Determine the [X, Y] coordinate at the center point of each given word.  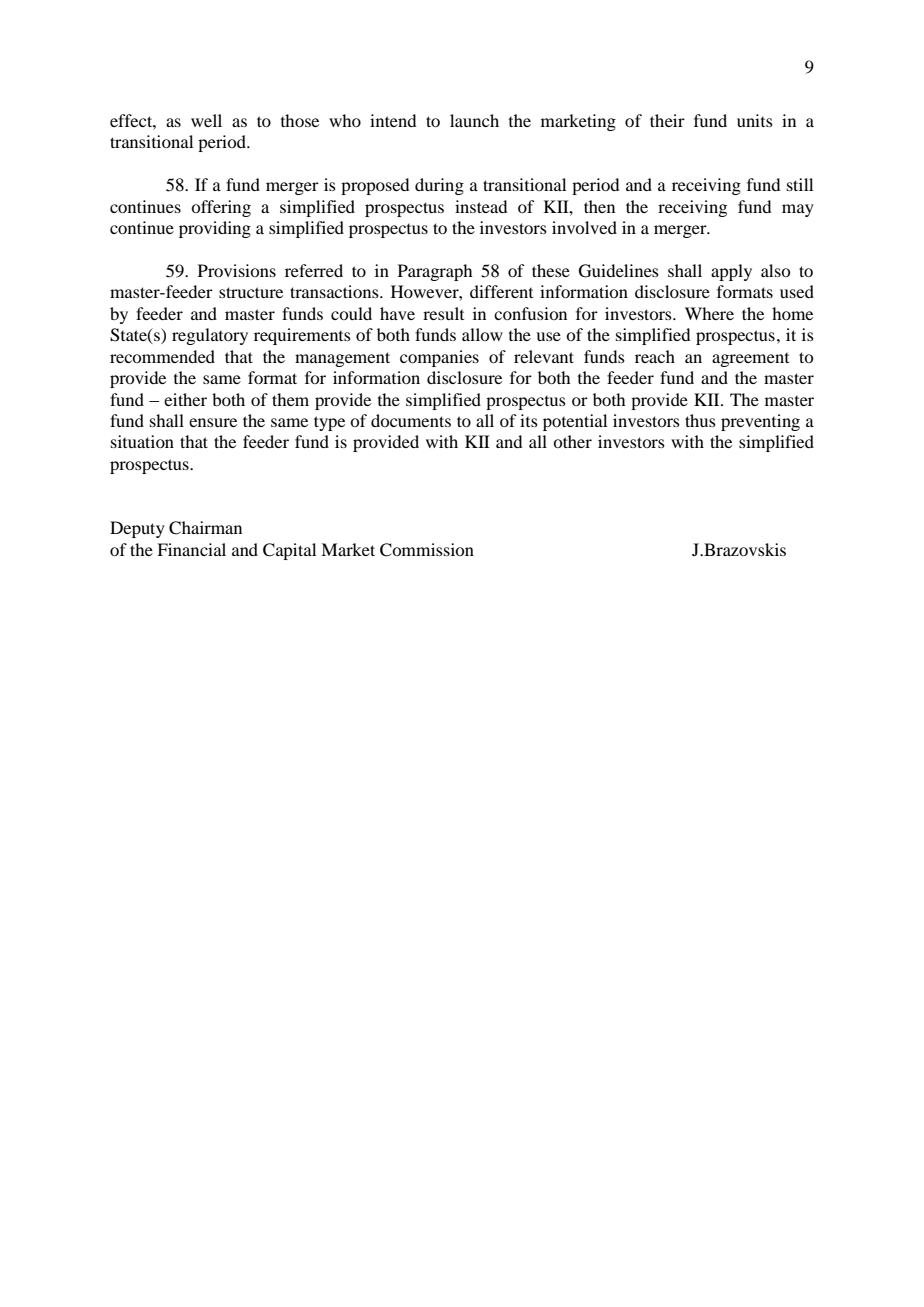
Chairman [205, 528]
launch [474, 120]
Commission [427, 550]
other [572, 441]
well [206, 120]
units [755, 120]
